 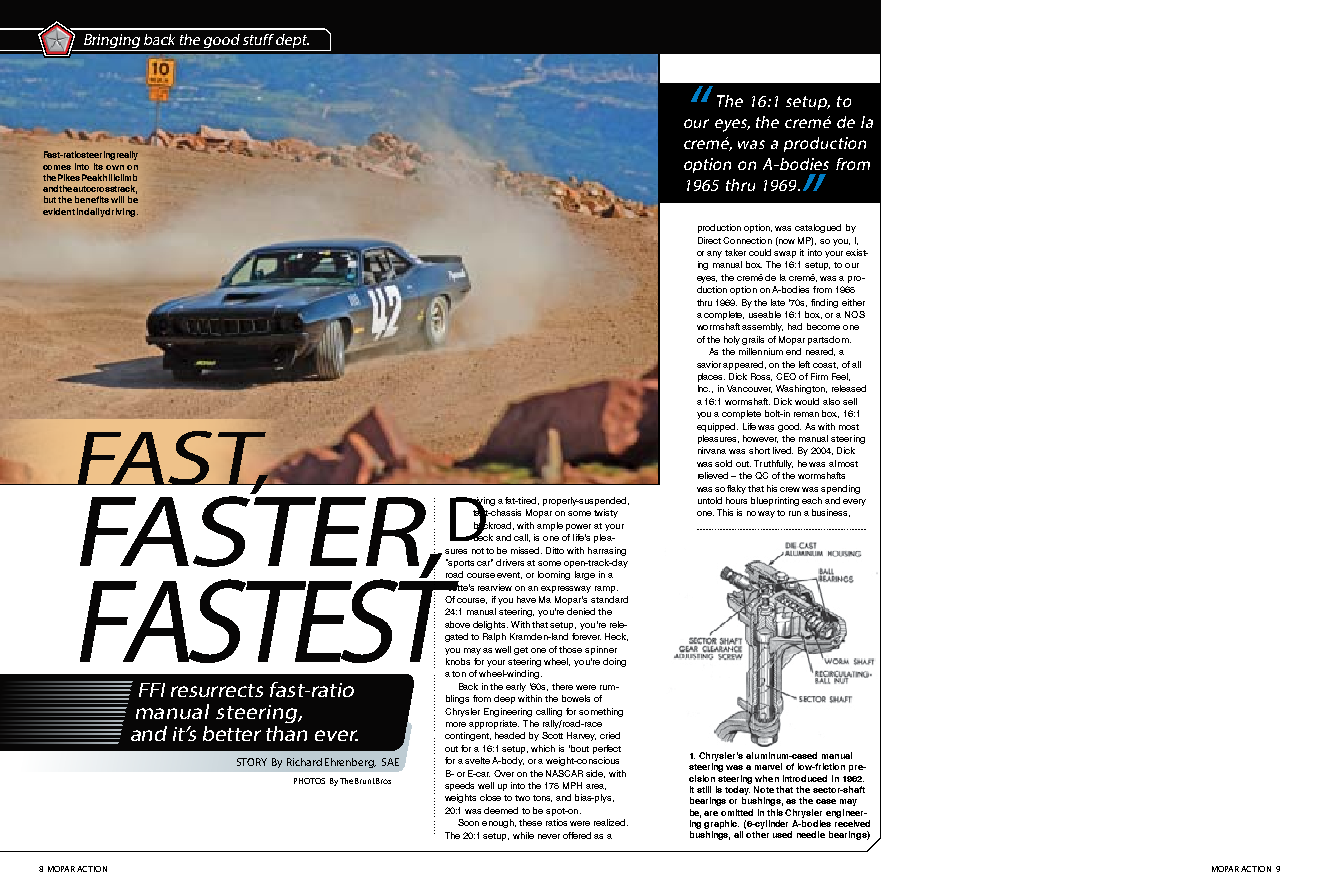 What do you see at coordinates (737, 812) in the screenshot?
I see `omitted` at bounding box center [737, 812].
